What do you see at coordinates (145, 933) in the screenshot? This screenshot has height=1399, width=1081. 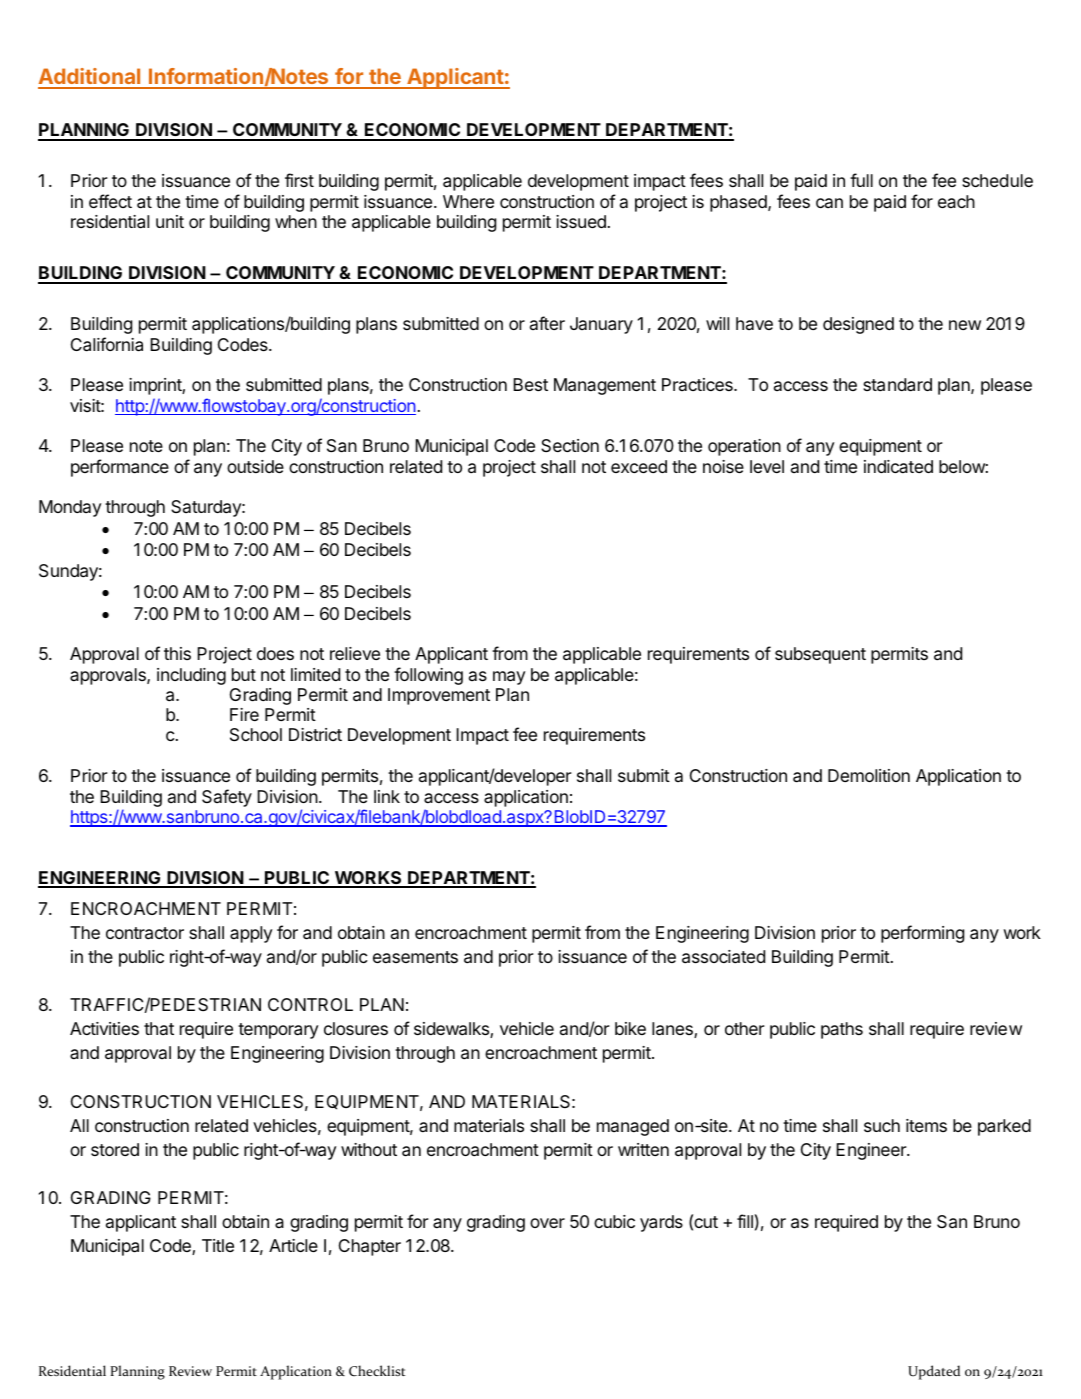 I see `contractor` at bounding box center [145, 933].
